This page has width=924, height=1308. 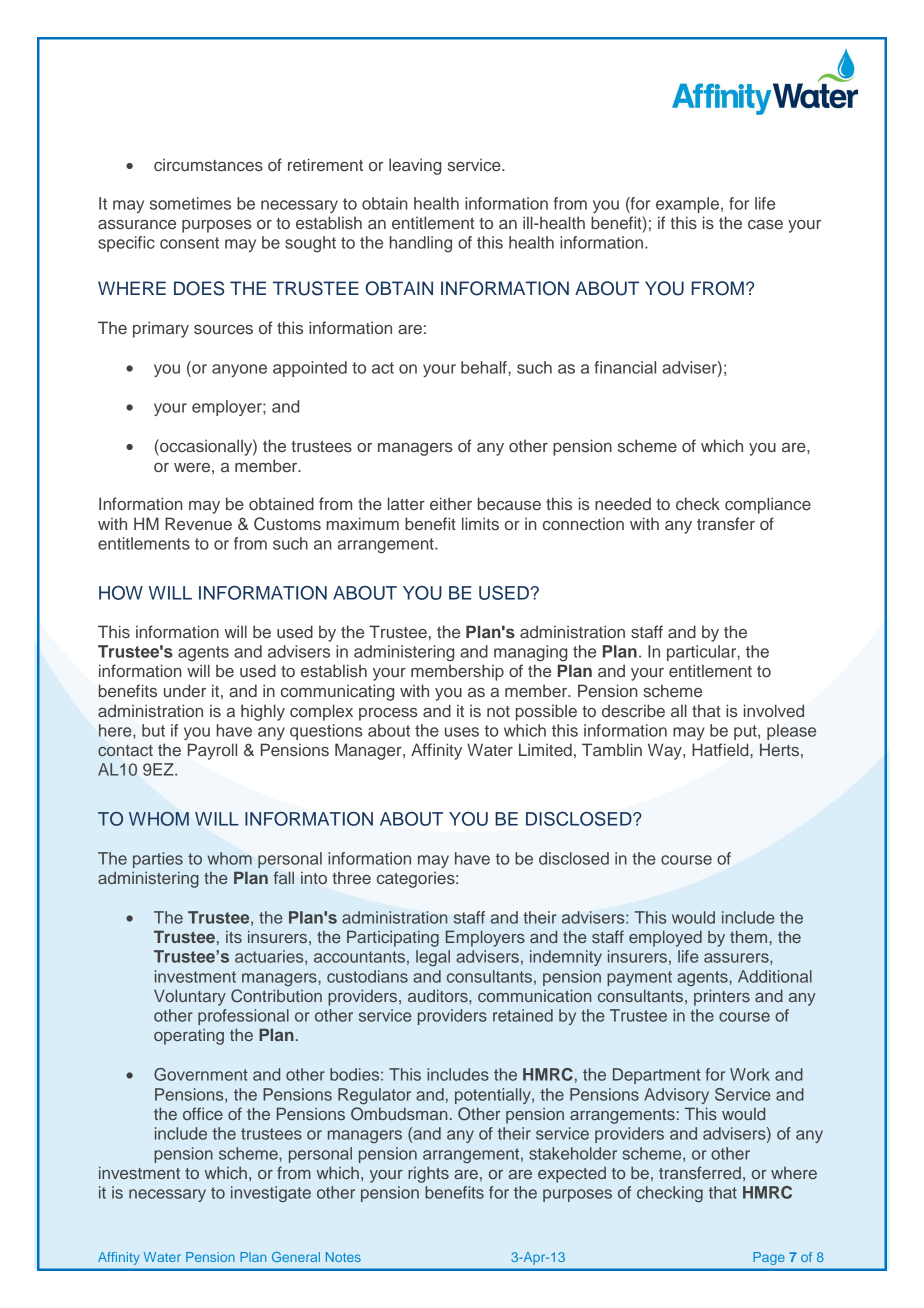 What do you see at coordinates (722, 997) in the page?
I see `printers` at bounding box center [722, 997].
